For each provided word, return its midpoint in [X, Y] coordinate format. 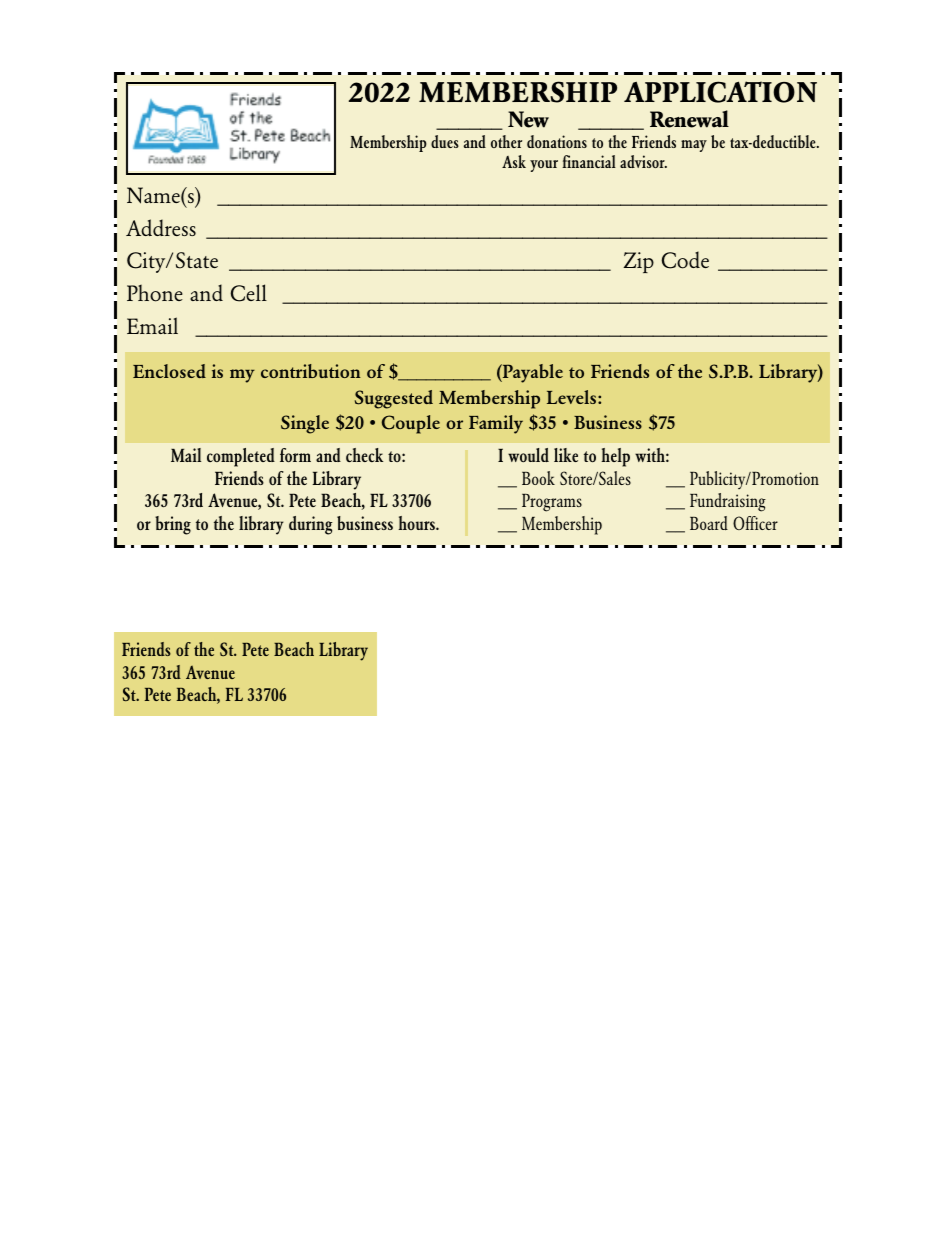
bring [173, 525]
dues [445, 141]
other [506, 141]
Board [709, 523]
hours [417, 523]
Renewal [689, 119]
